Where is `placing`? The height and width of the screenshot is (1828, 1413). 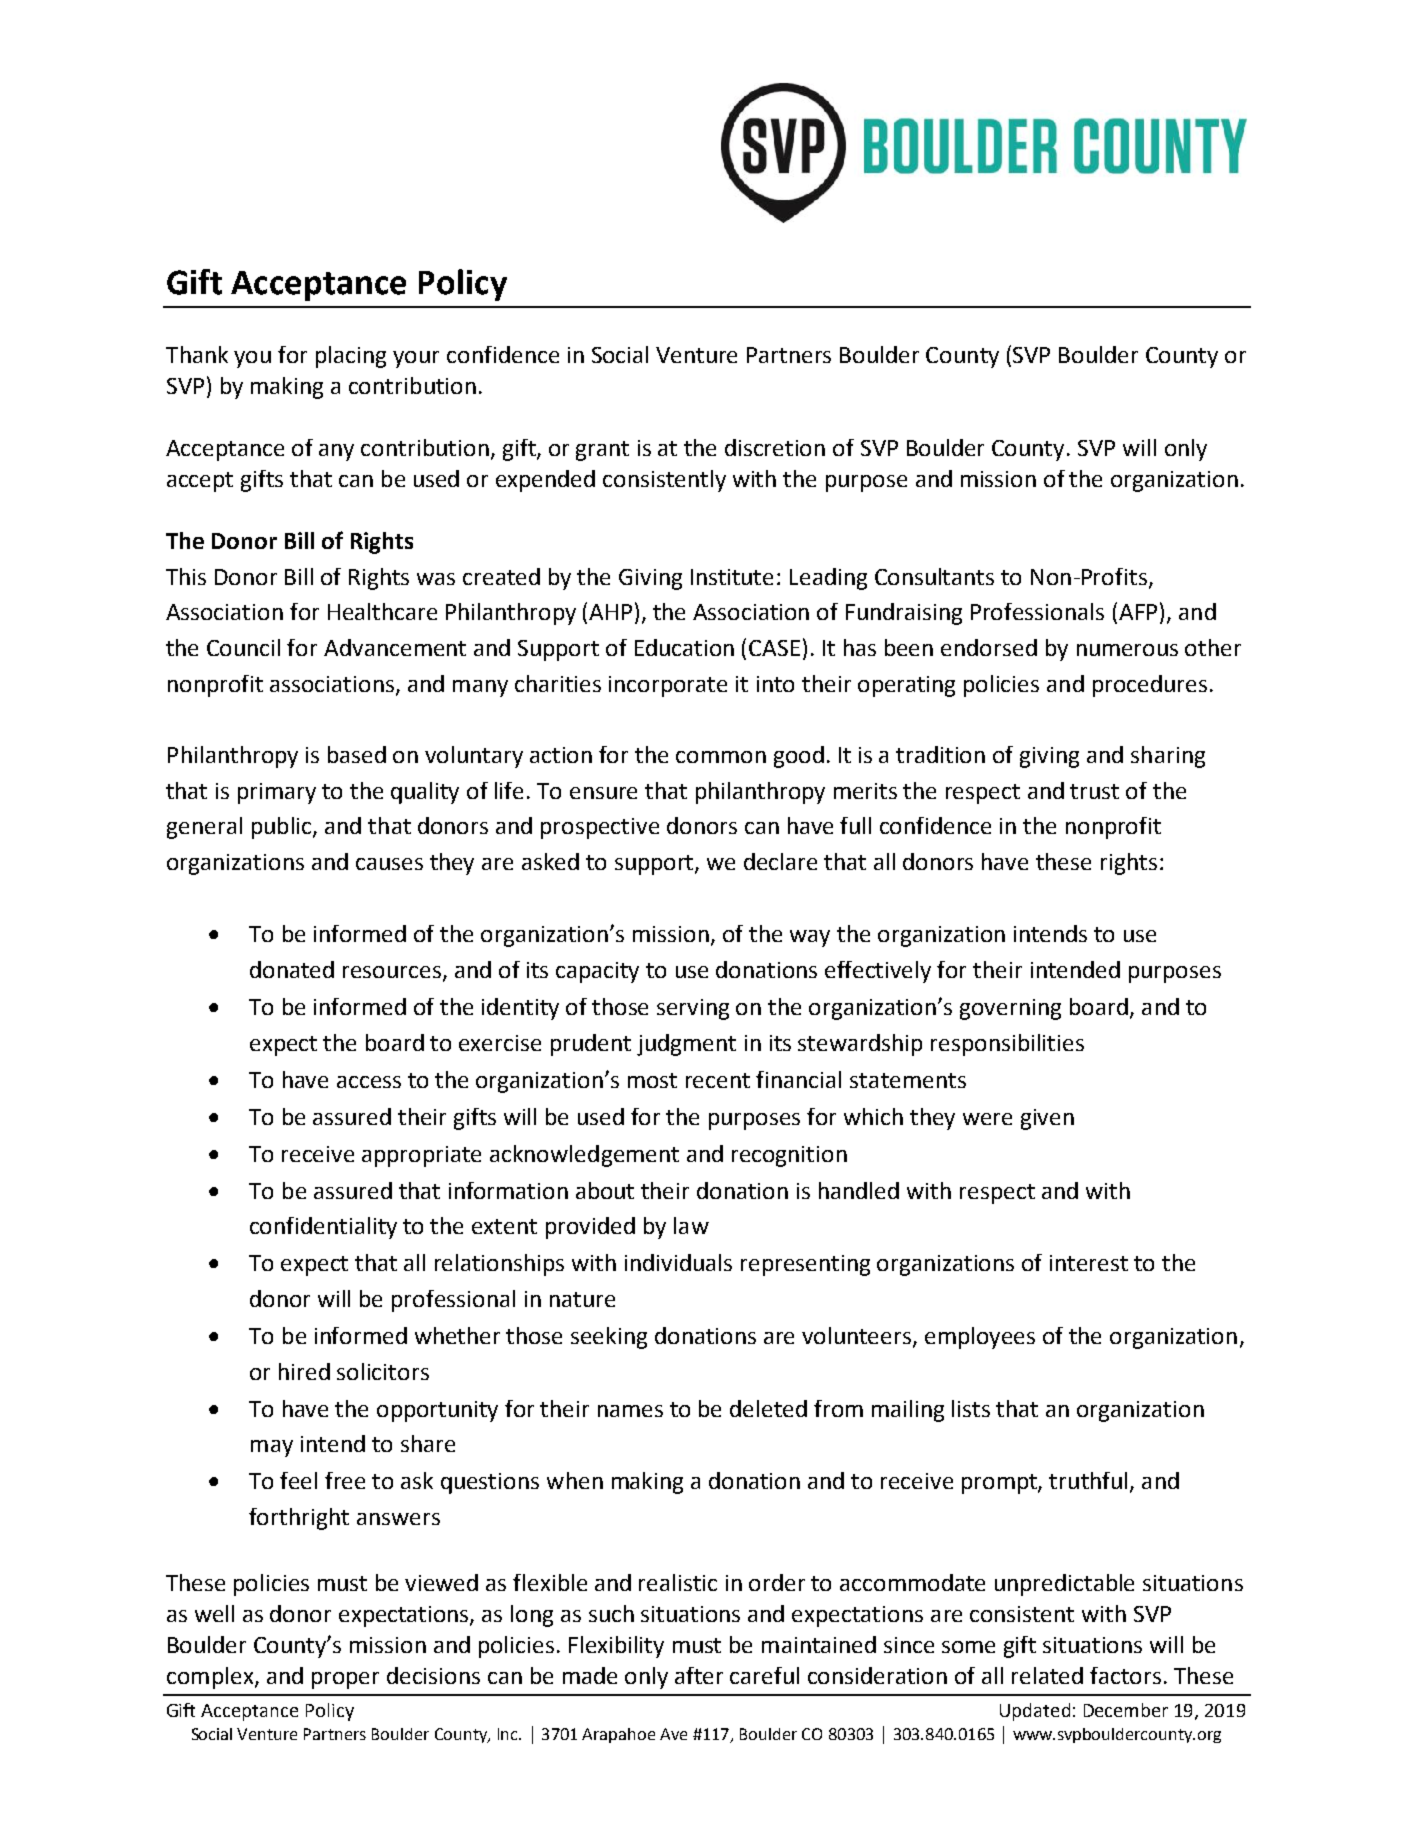
placing is located at coordinates (351, 357).
